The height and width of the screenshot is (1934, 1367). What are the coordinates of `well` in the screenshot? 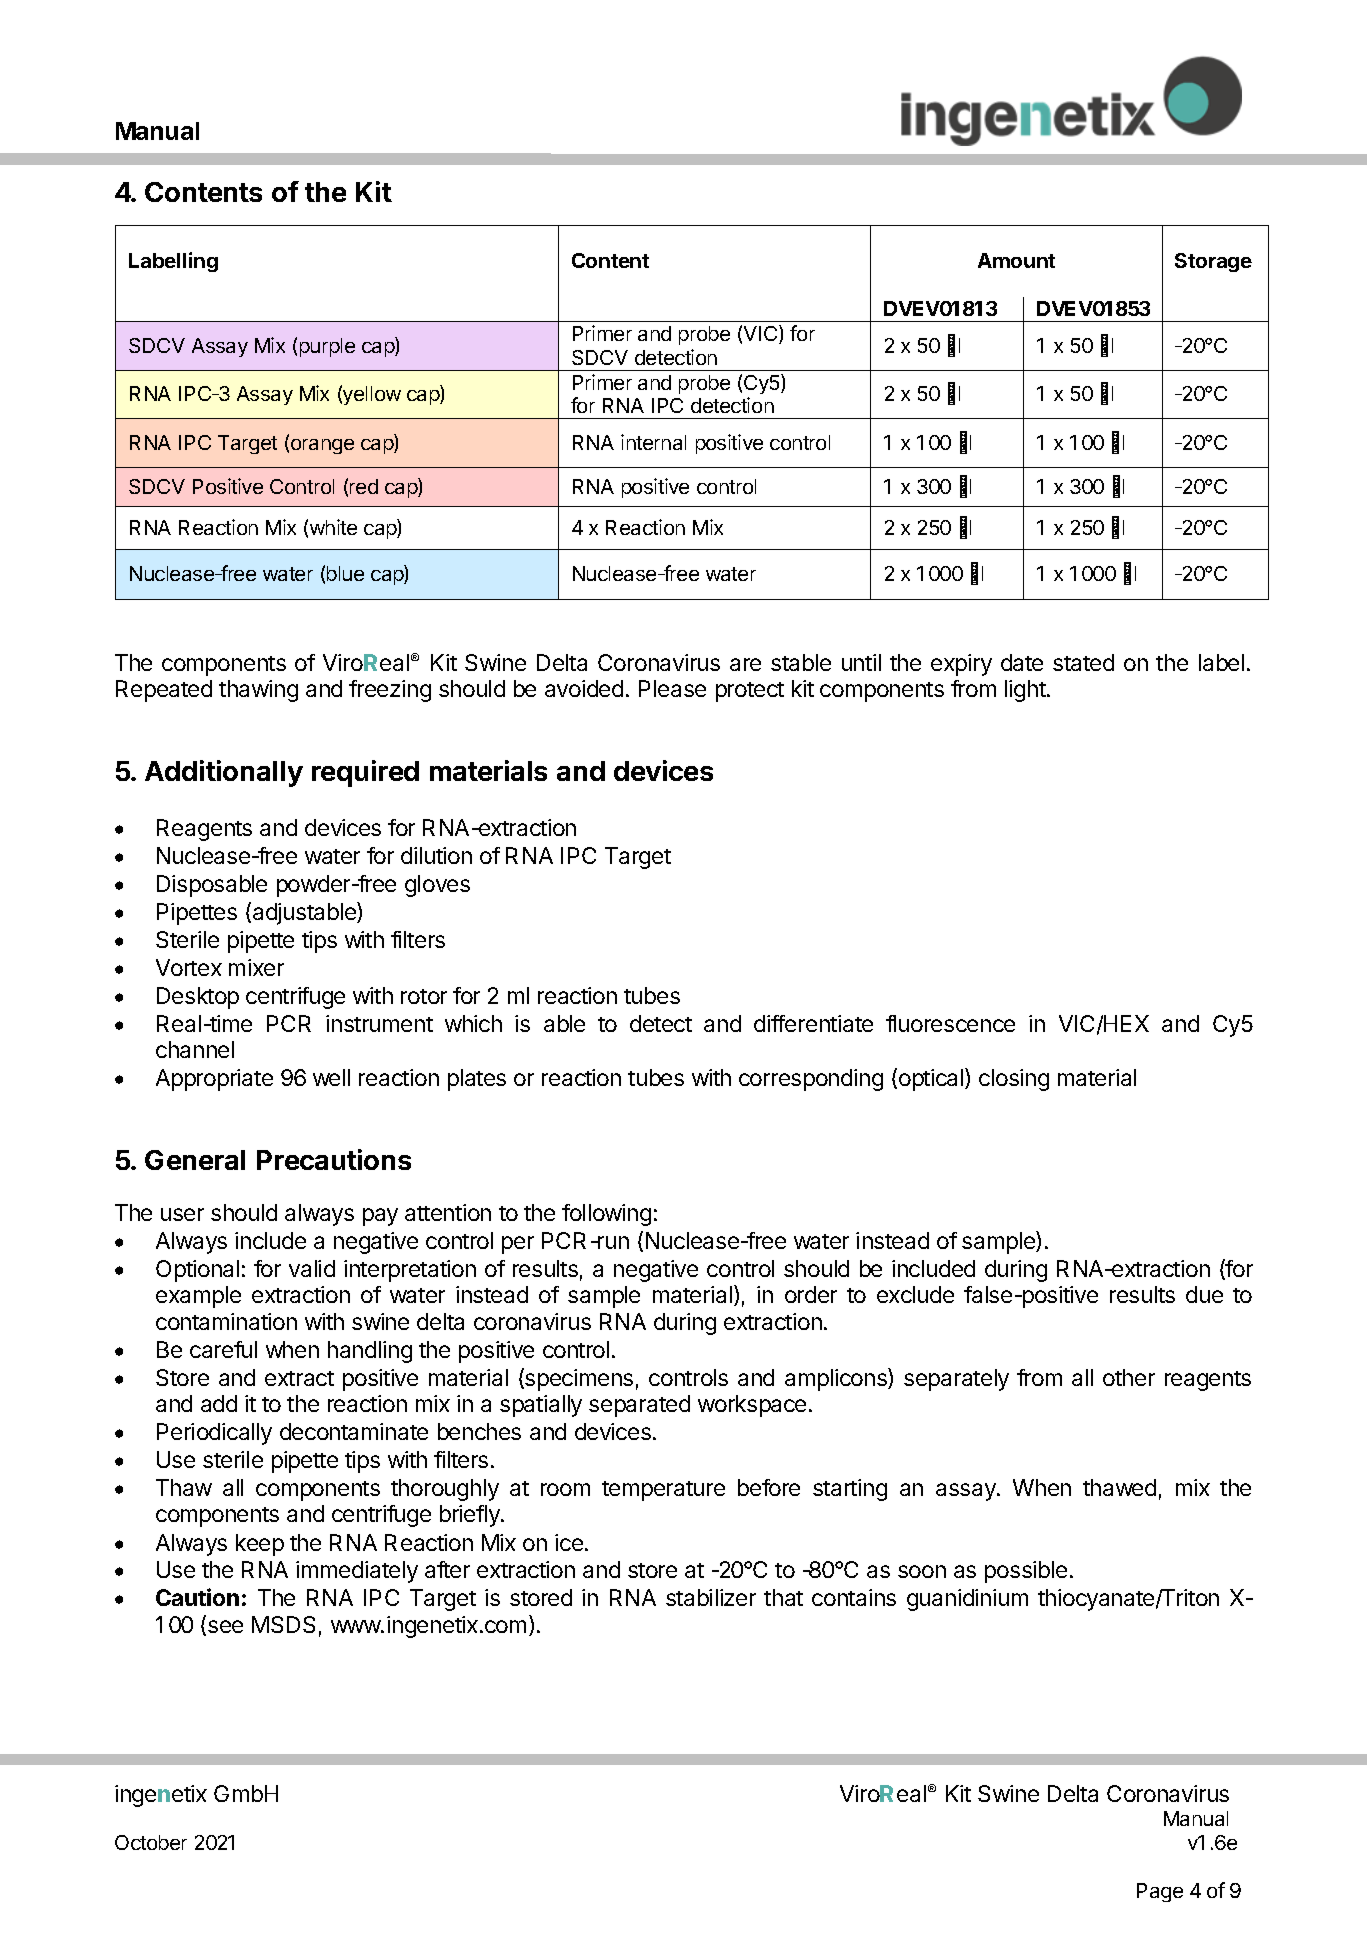 It's located at (331, 1077).
